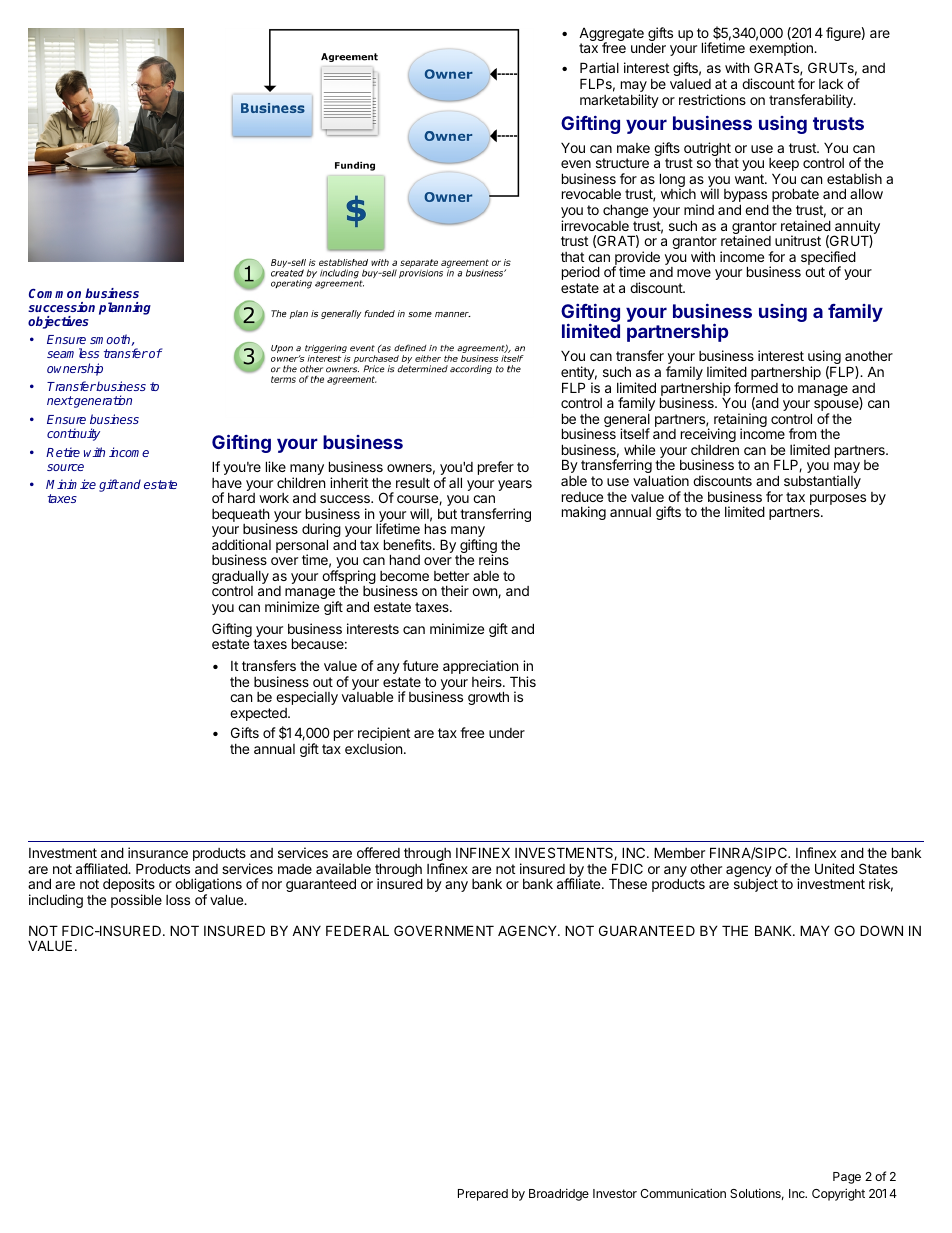  I want to click on Investor, so click(615, 1193).
